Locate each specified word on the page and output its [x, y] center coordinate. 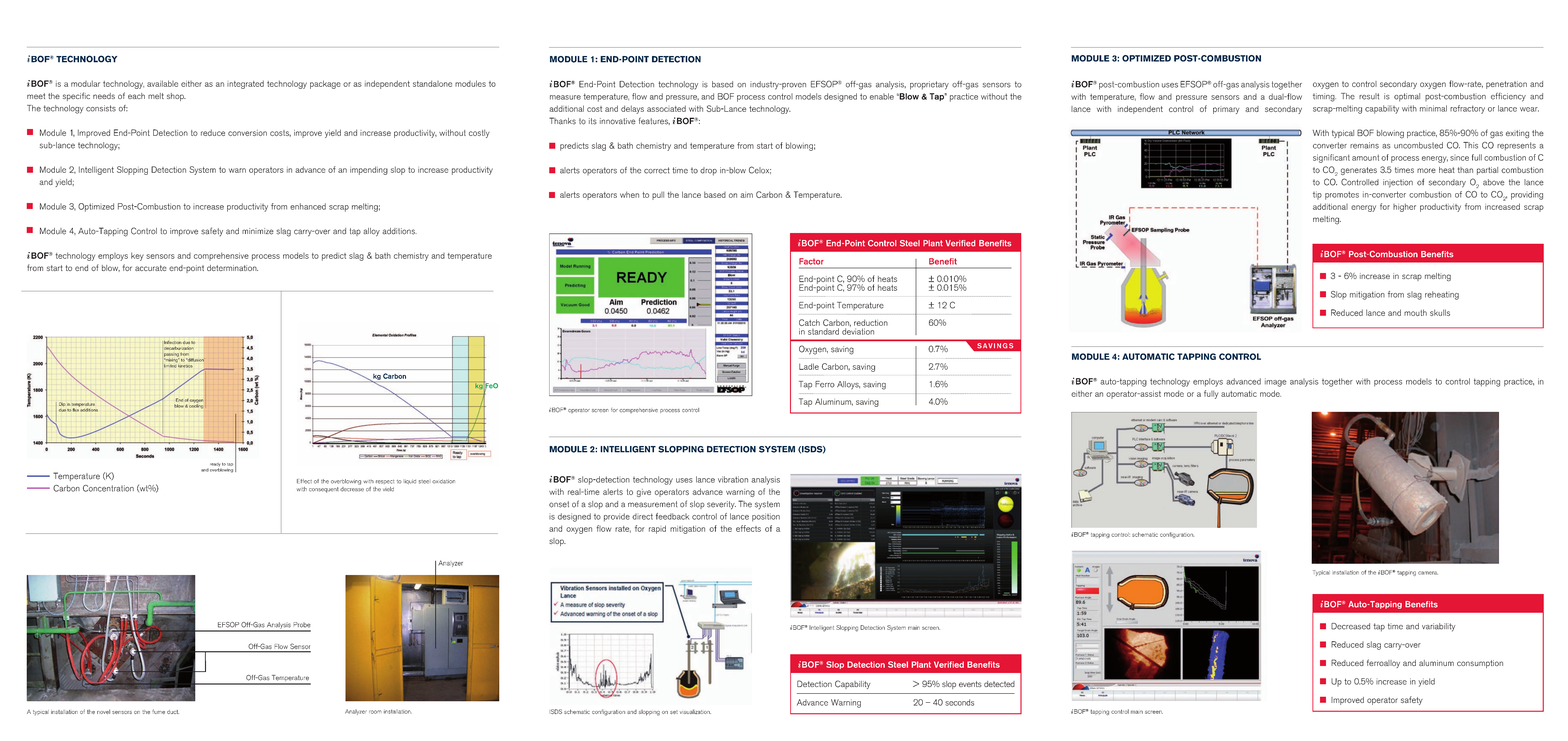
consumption [1480, 664]
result [1369, 96]
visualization [695, 711]
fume [158, 711]
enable [882, 96]
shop [176, 97]
